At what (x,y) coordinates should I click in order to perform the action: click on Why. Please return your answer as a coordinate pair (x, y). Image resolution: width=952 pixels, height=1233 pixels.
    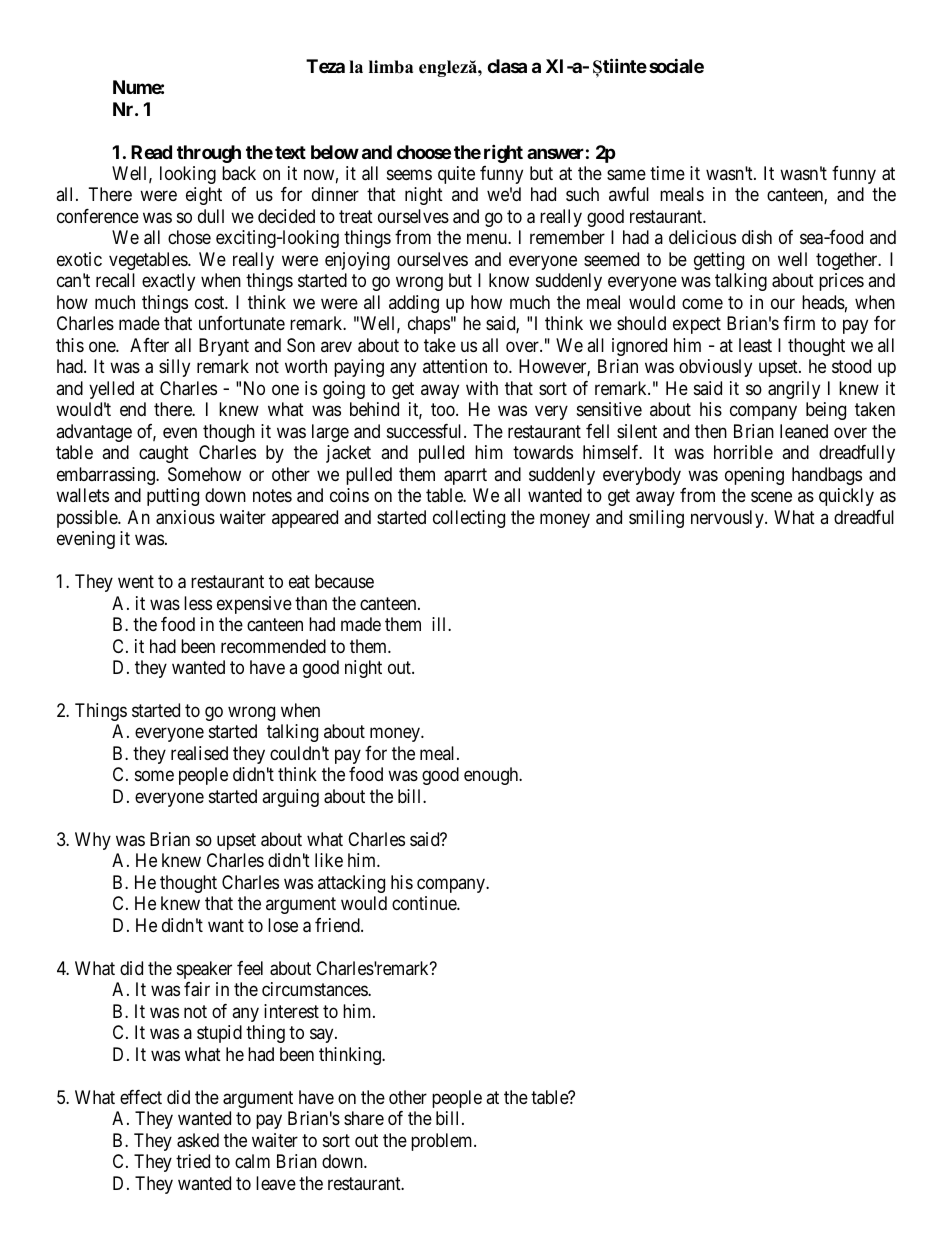
    Looking at the image, I should click on (93, 841).
